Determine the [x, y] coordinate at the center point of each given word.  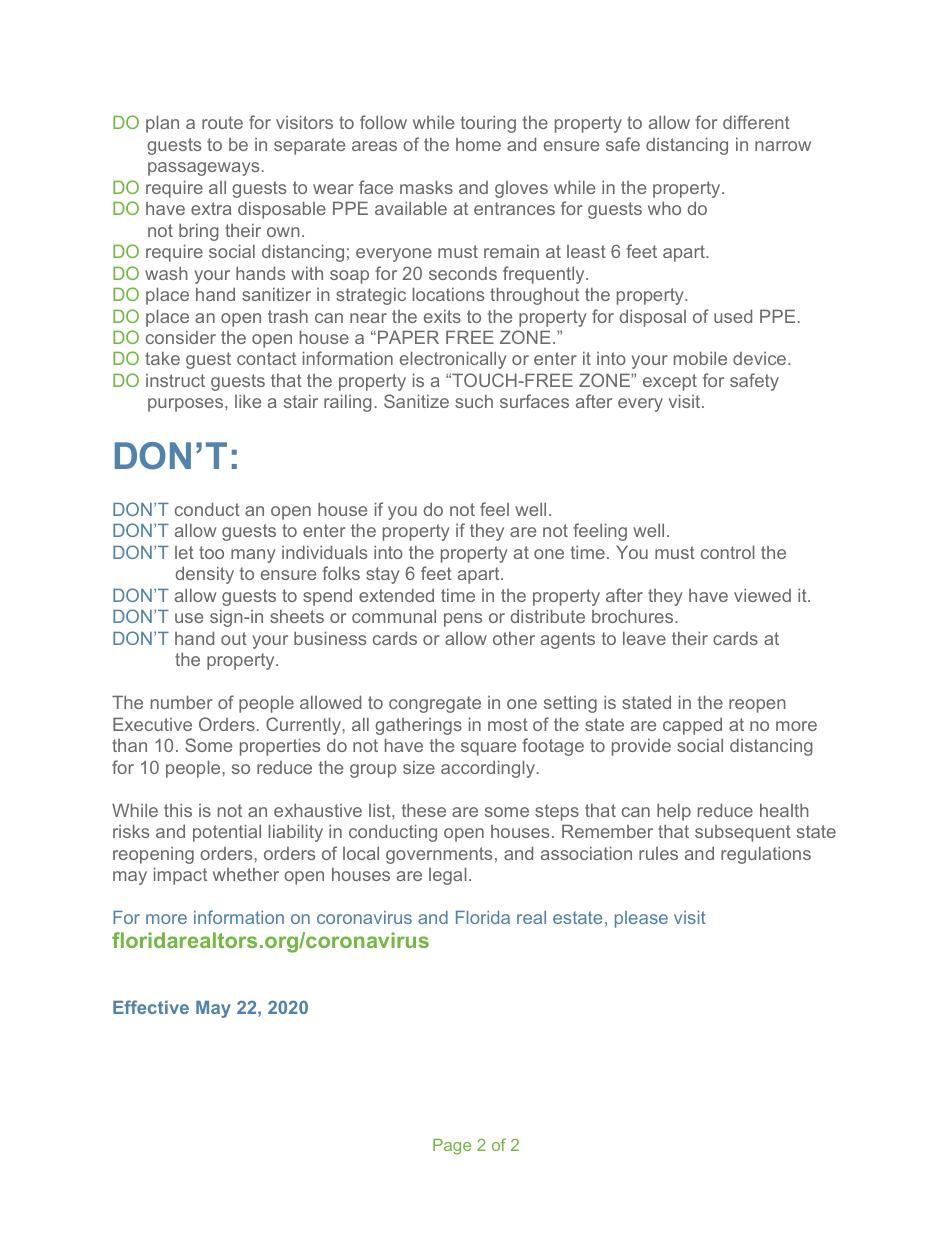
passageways [203, 169]
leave [644, 638]
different [756, 122]
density [205, 575]
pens [463, 620]
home [478, 144]
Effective [151, 1007]
